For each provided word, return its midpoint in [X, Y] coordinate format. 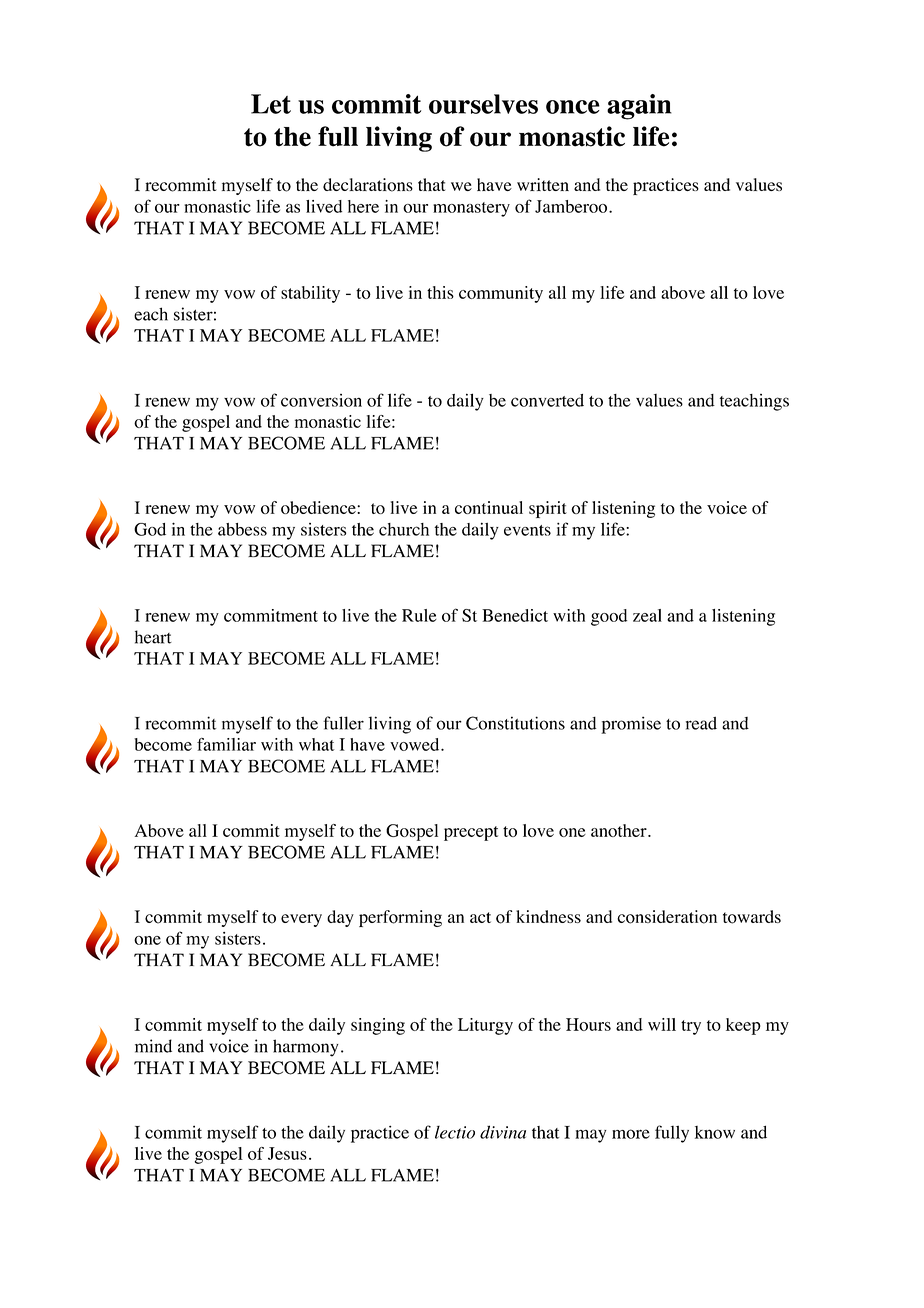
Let [271, 104]
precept [471, 833]
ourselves [483, 104]
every [301, 920]
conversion [321, 400]
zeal [647, 615]
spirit [548, 509]
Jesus [287, 1153]
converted [547, 400]
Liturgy [485, 1026]
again [639, 107]
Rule [419, 615]
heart [153, 637]
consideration [667, 917]
